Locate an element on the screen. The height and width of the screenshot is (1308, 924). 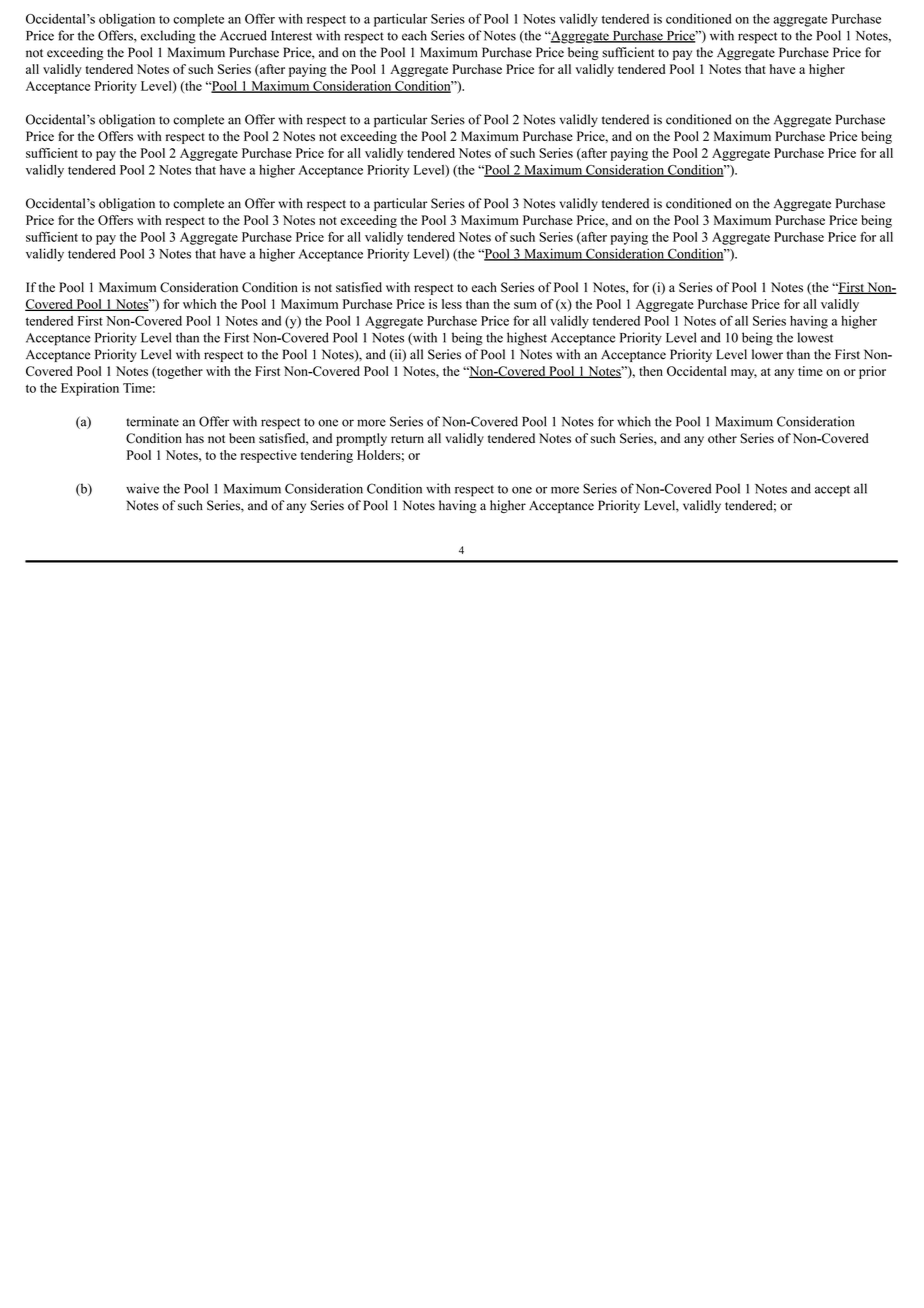
other is located at coordinates (722, 438).
